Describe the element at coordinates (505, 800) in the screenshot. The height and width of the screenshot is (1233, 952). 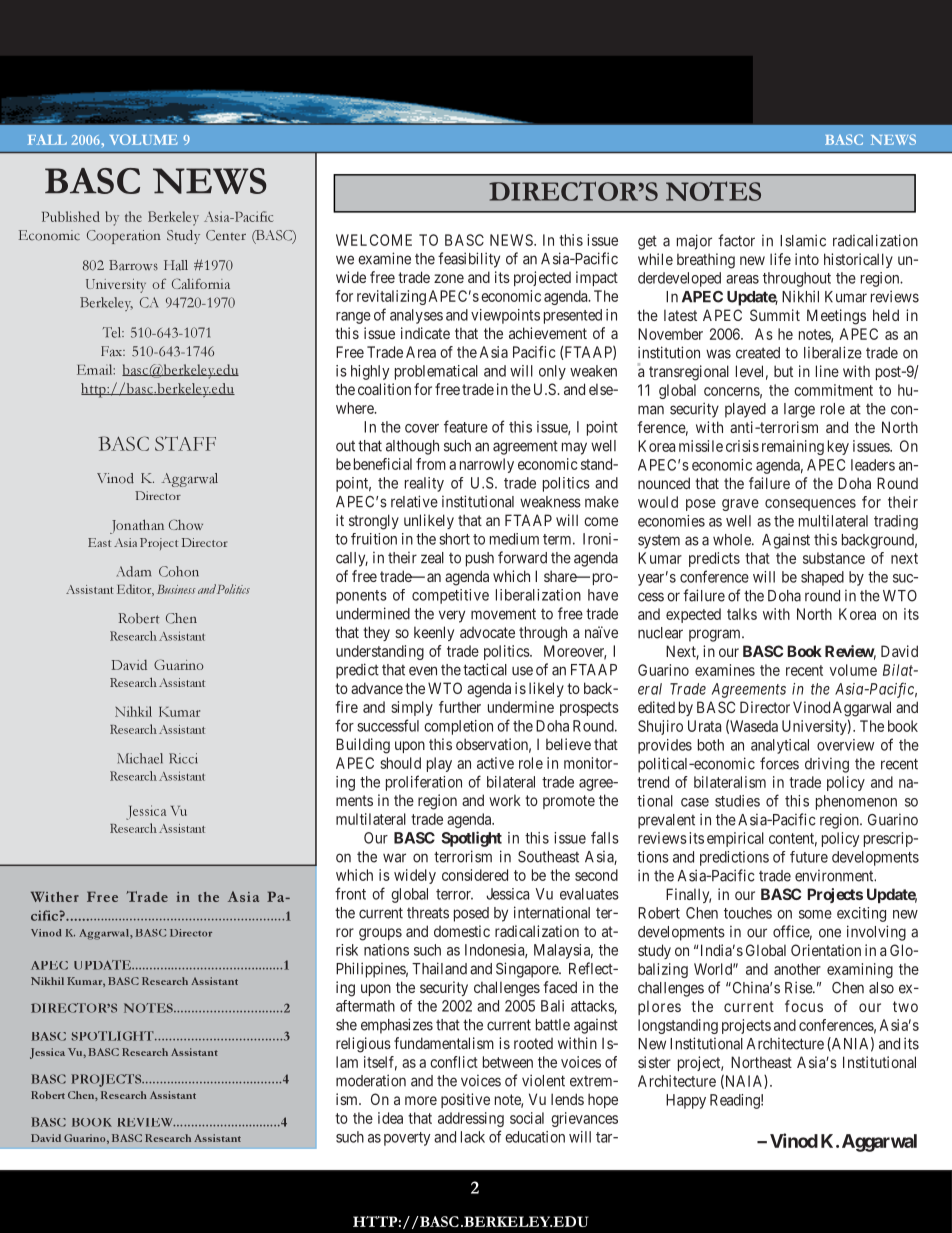
I see `work` at that location.
